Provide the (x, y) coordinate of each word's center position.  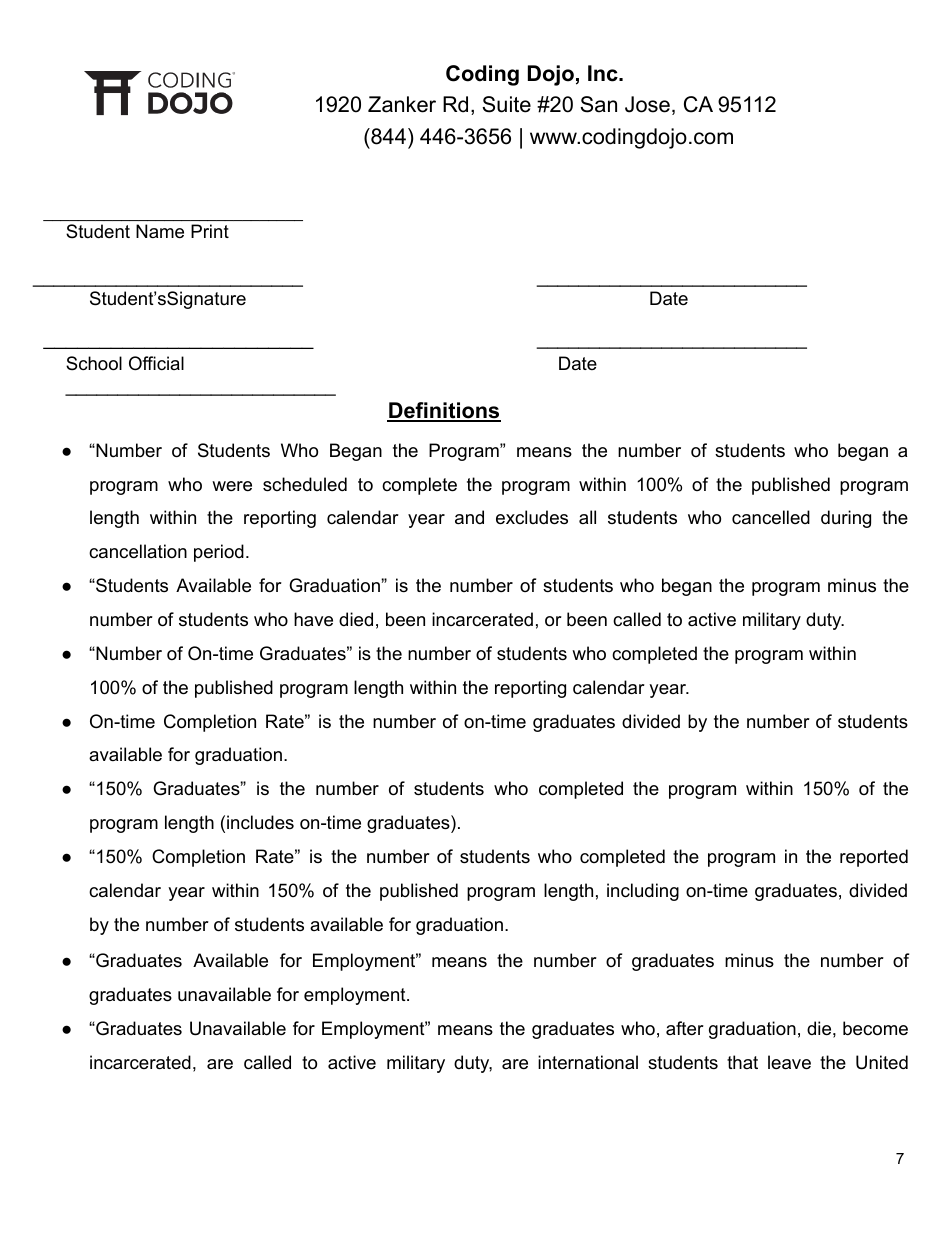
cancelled (771, 517)
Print (210, 231)
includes (260, 822)
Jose (647, 104)
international (588, 1062)
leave (789, 1062)
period (219, 553)
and (469, 517)
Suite (506, 104)
